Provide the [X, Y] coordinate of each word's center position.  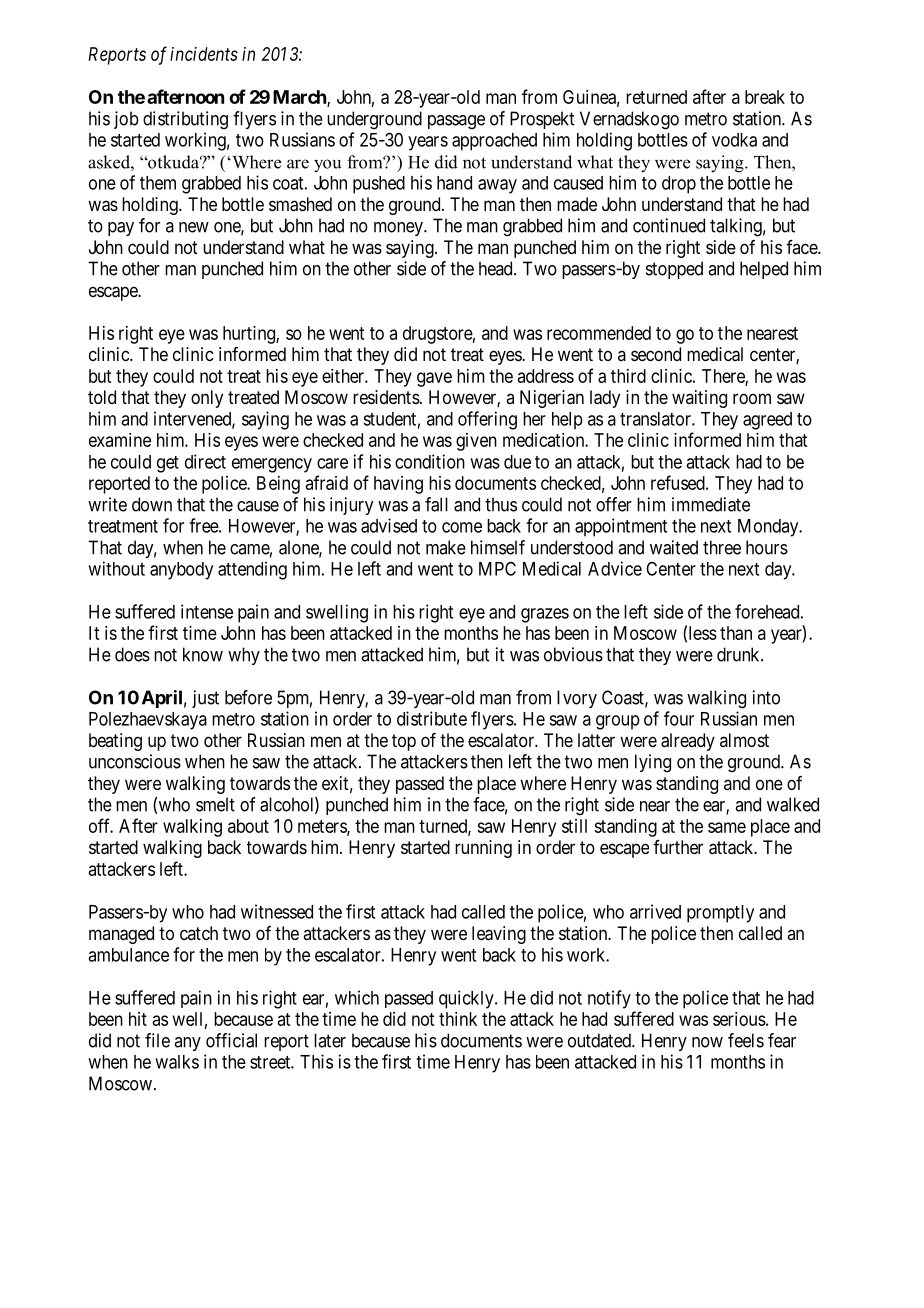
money [399, 229]
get [168, 464]
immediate [711, 504]
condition [430, 461]
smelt [215, 804]
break [765, 97]
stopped [674, 270]
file [157, 1040]
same [727, 827]
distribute [432, 718]
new [194, 227]
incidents [204, 54]
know [203, 654]
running [483, 849]
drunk [739, 654]
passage [456, 122]
